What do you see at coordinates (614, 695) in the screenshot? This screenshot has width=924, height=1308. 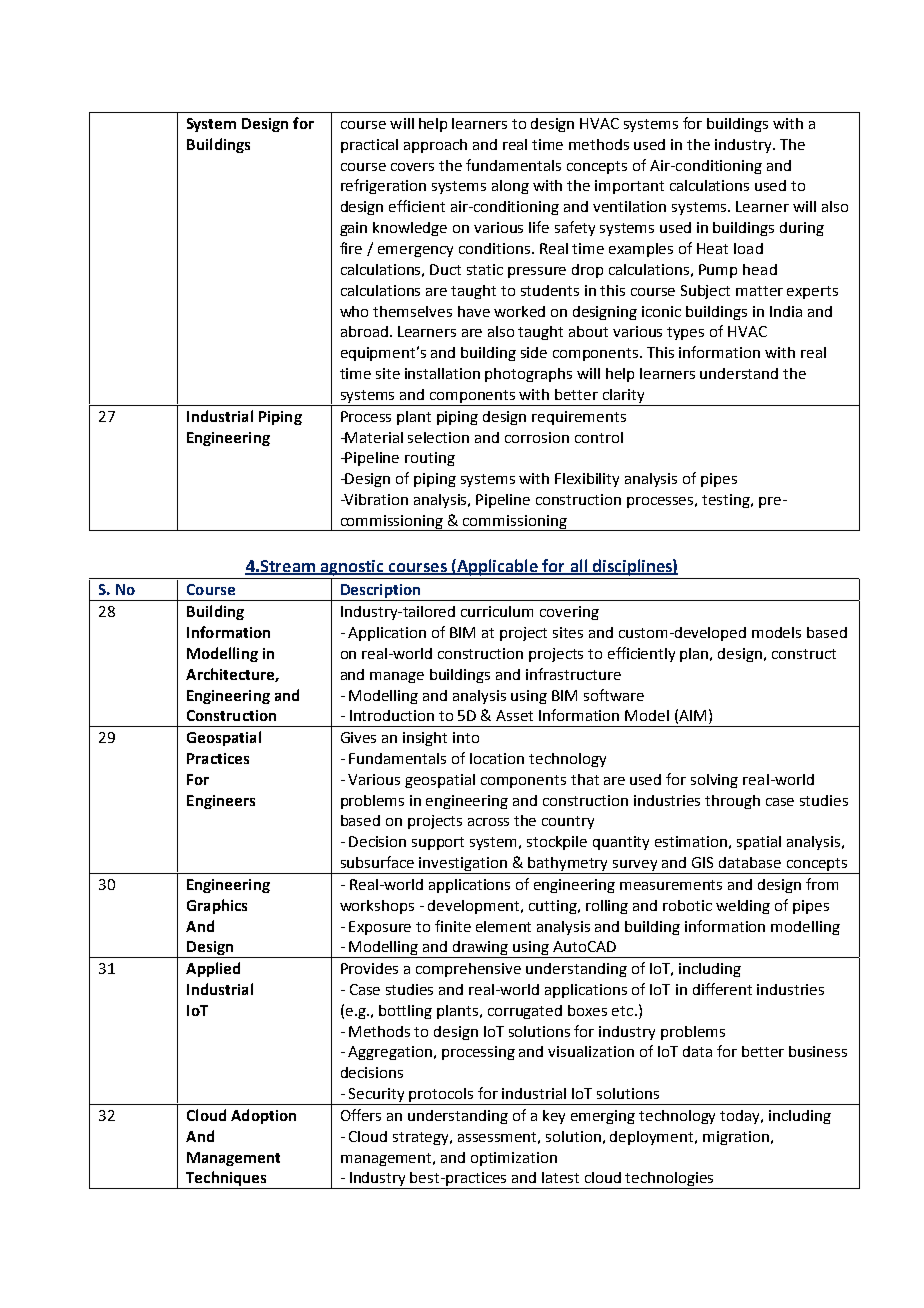 I see `software` at bounding box center [614, 695].
